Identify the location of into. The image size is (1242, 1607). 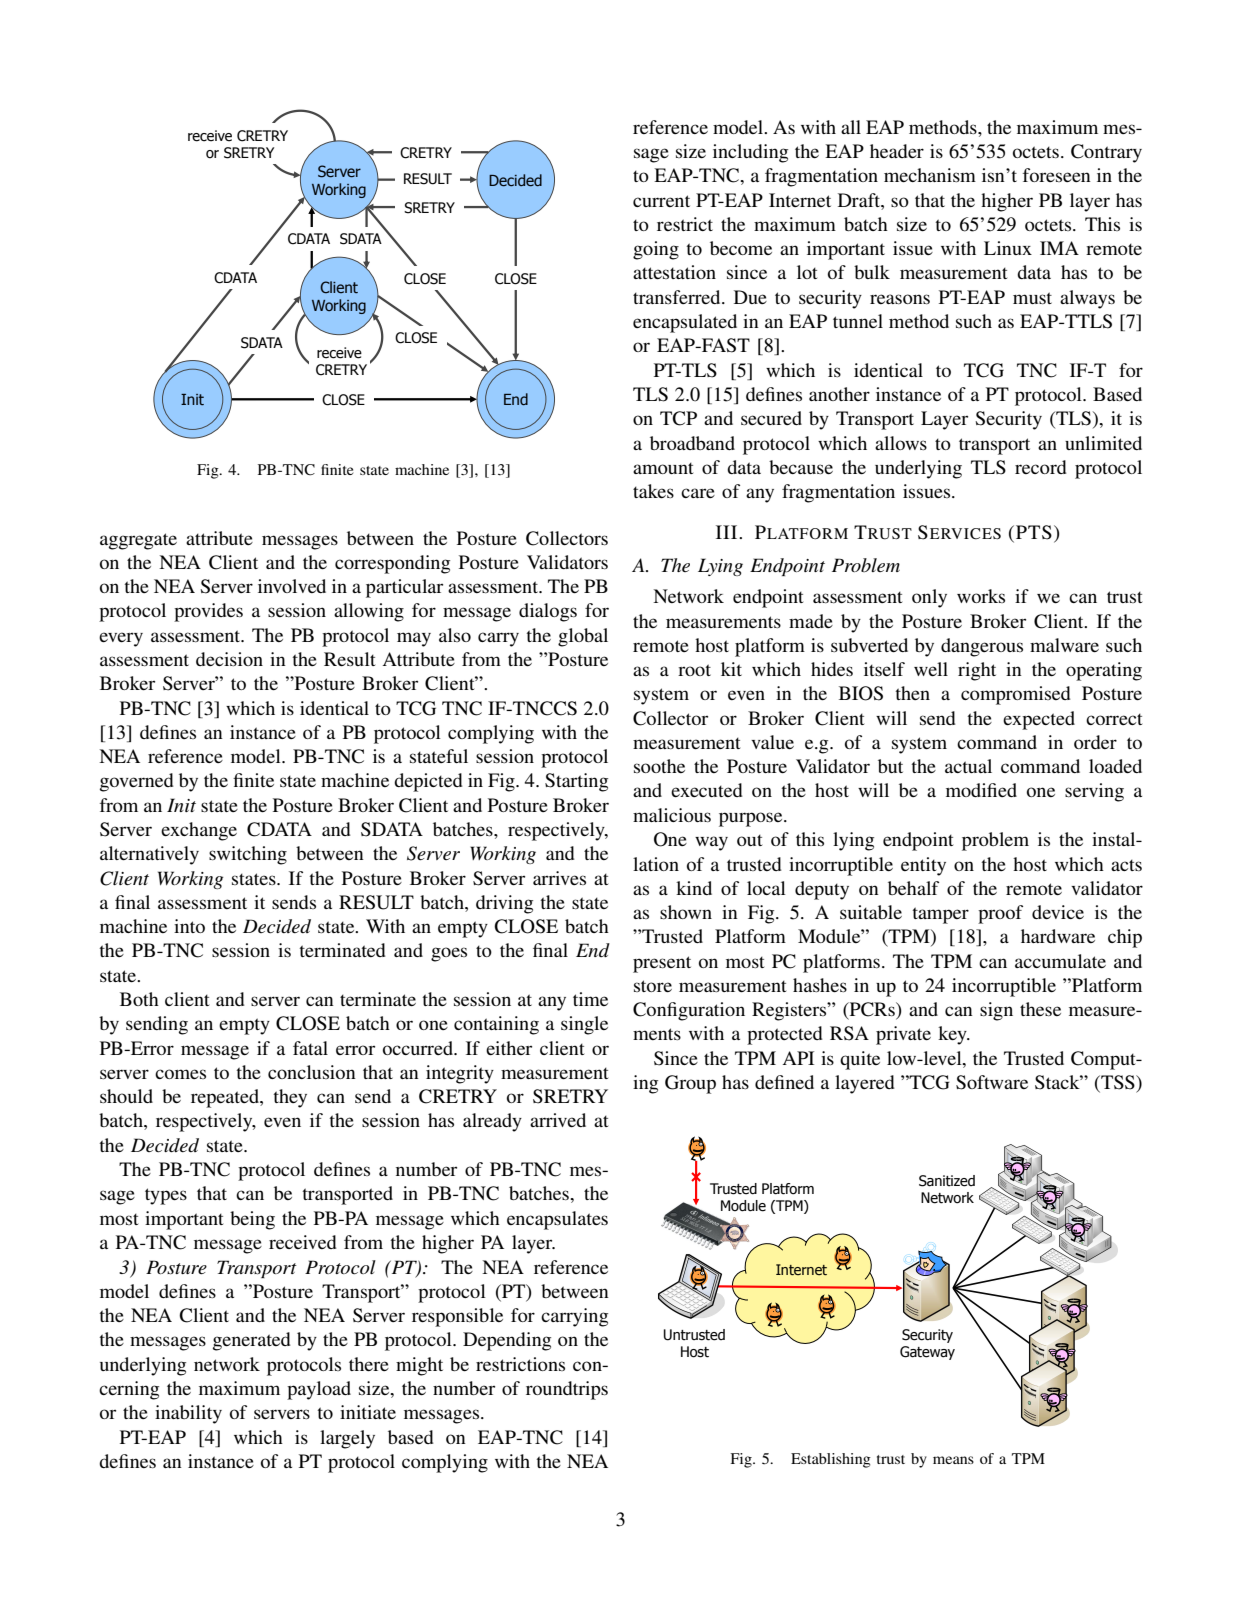
(189, 926).
